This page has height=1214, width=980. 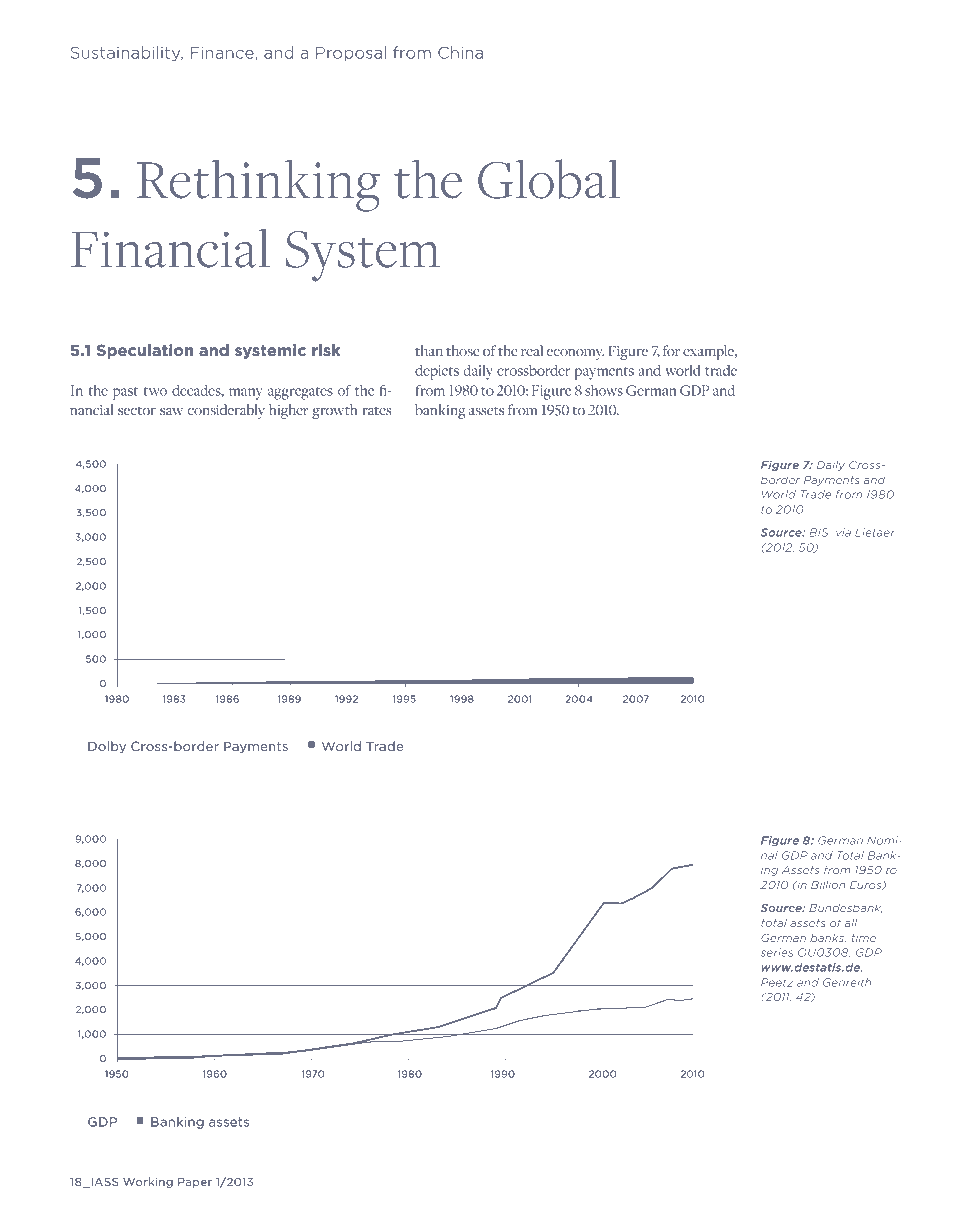 I want to click on depicts, so click(x=437, y=372).
